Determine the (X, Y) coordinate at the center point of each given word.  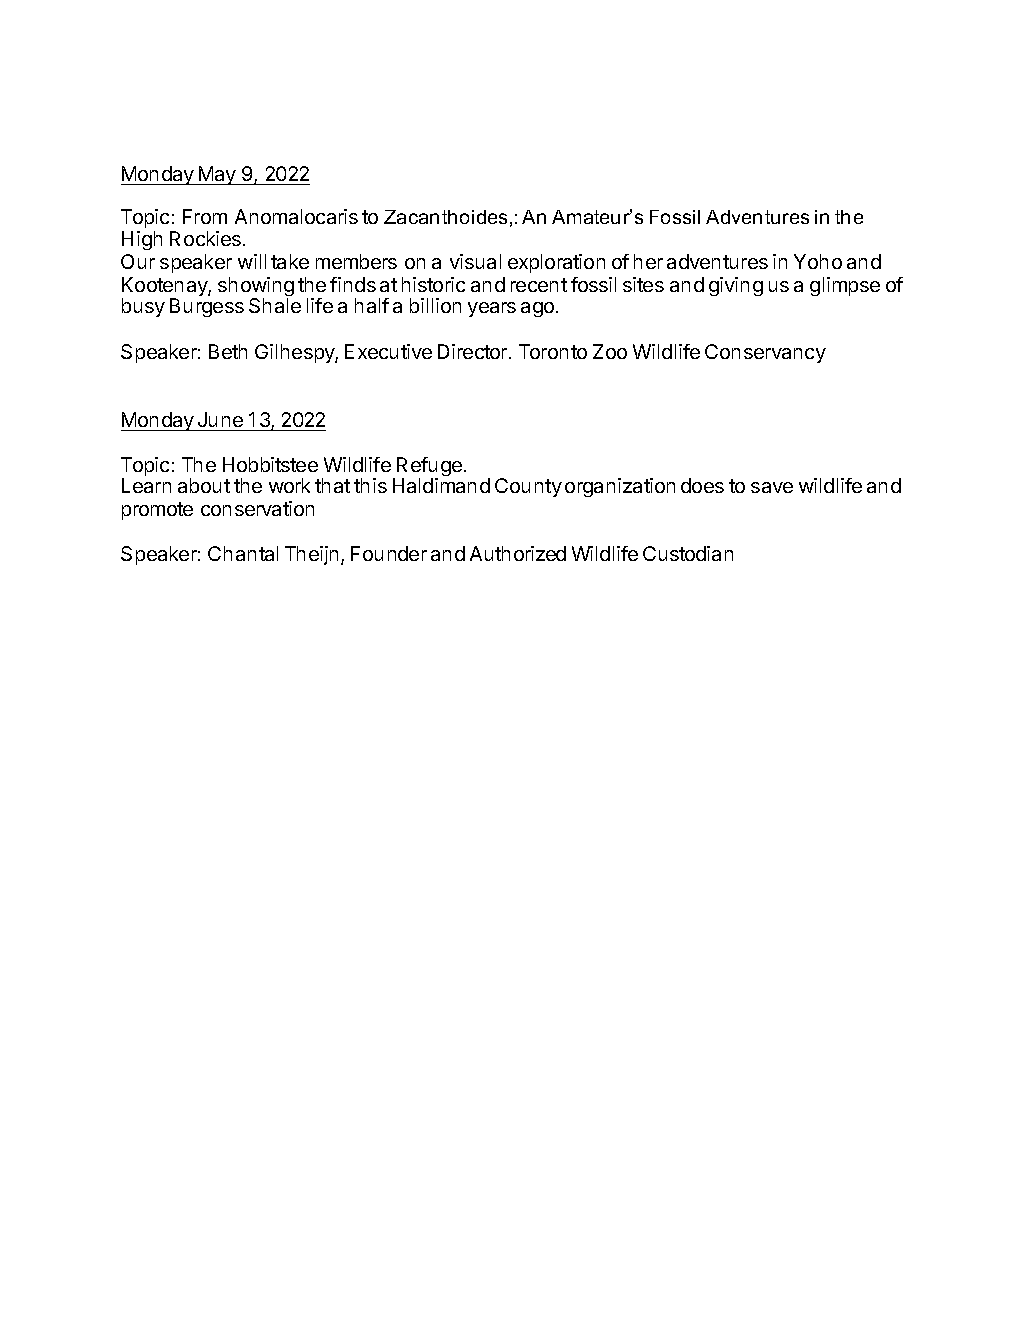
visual (475, 261)
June (220, 419)
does (702, 485)
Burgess (207, 307)
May (217, 175)
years (492, 309)
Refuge (429, 468)
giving (736, 286)
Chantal (243, 553)
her (648, 261)
